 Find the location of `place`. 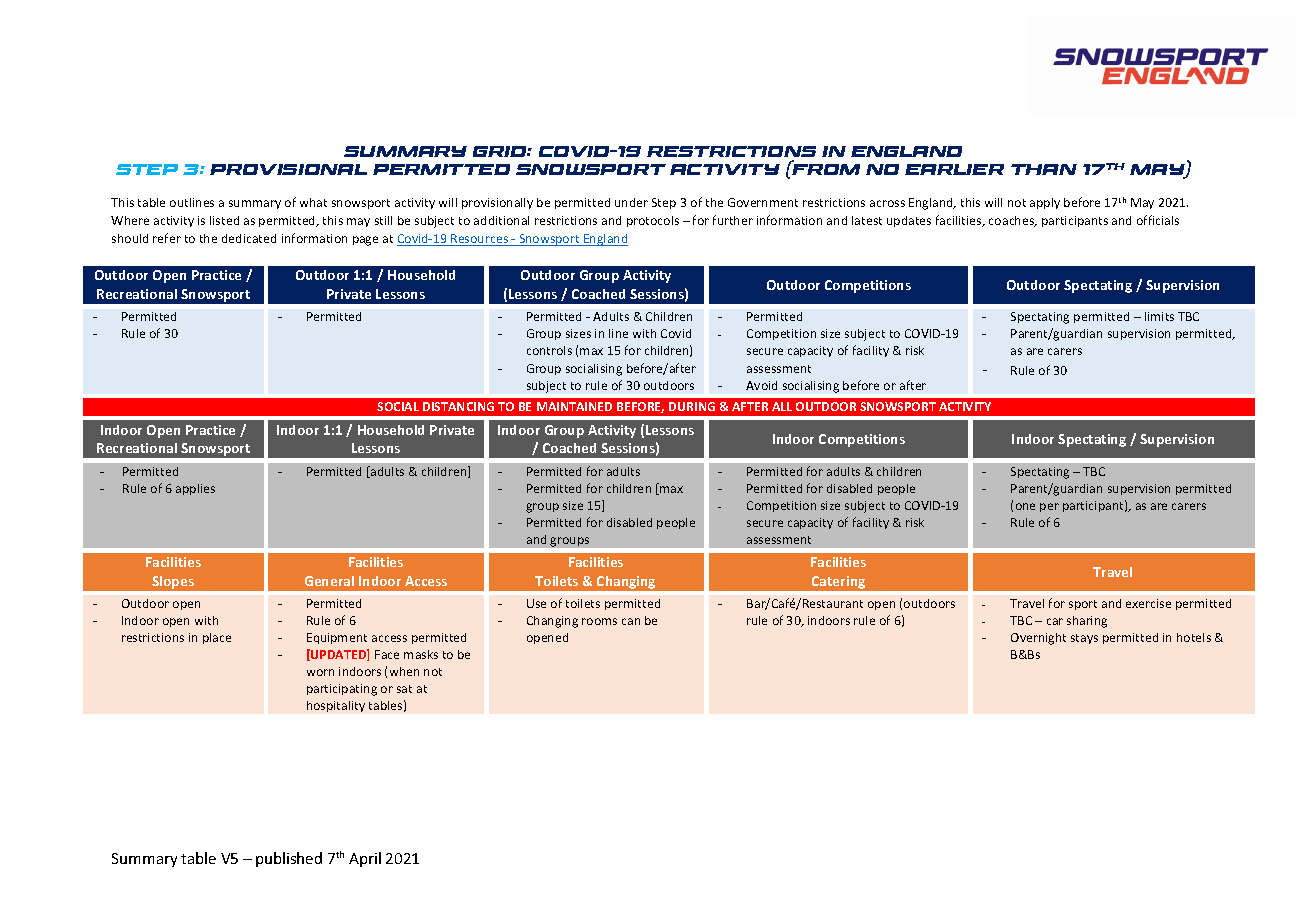

place is located at coordinates (217, 638).
